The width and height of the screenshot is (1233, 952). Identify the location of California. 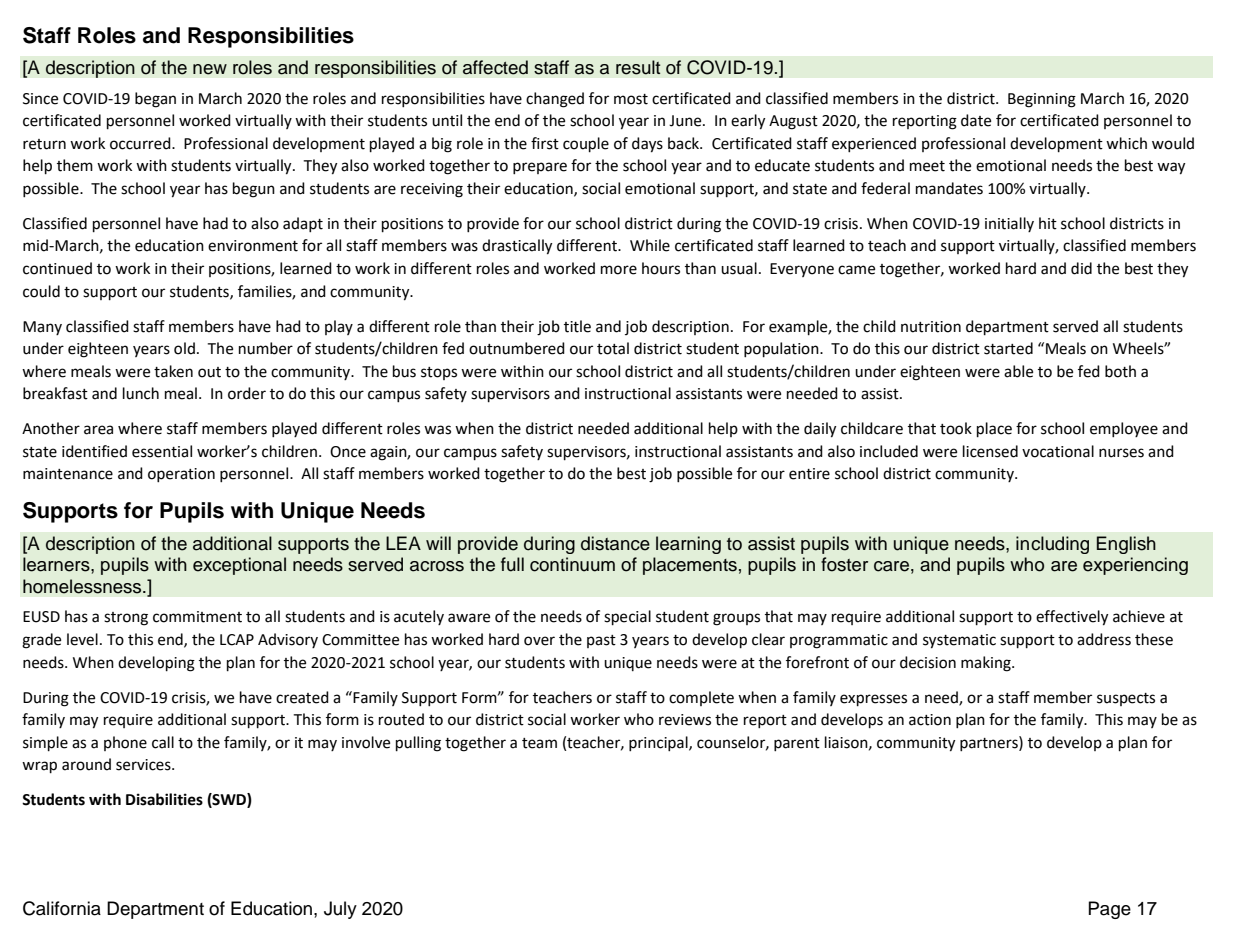
(62, 908).
